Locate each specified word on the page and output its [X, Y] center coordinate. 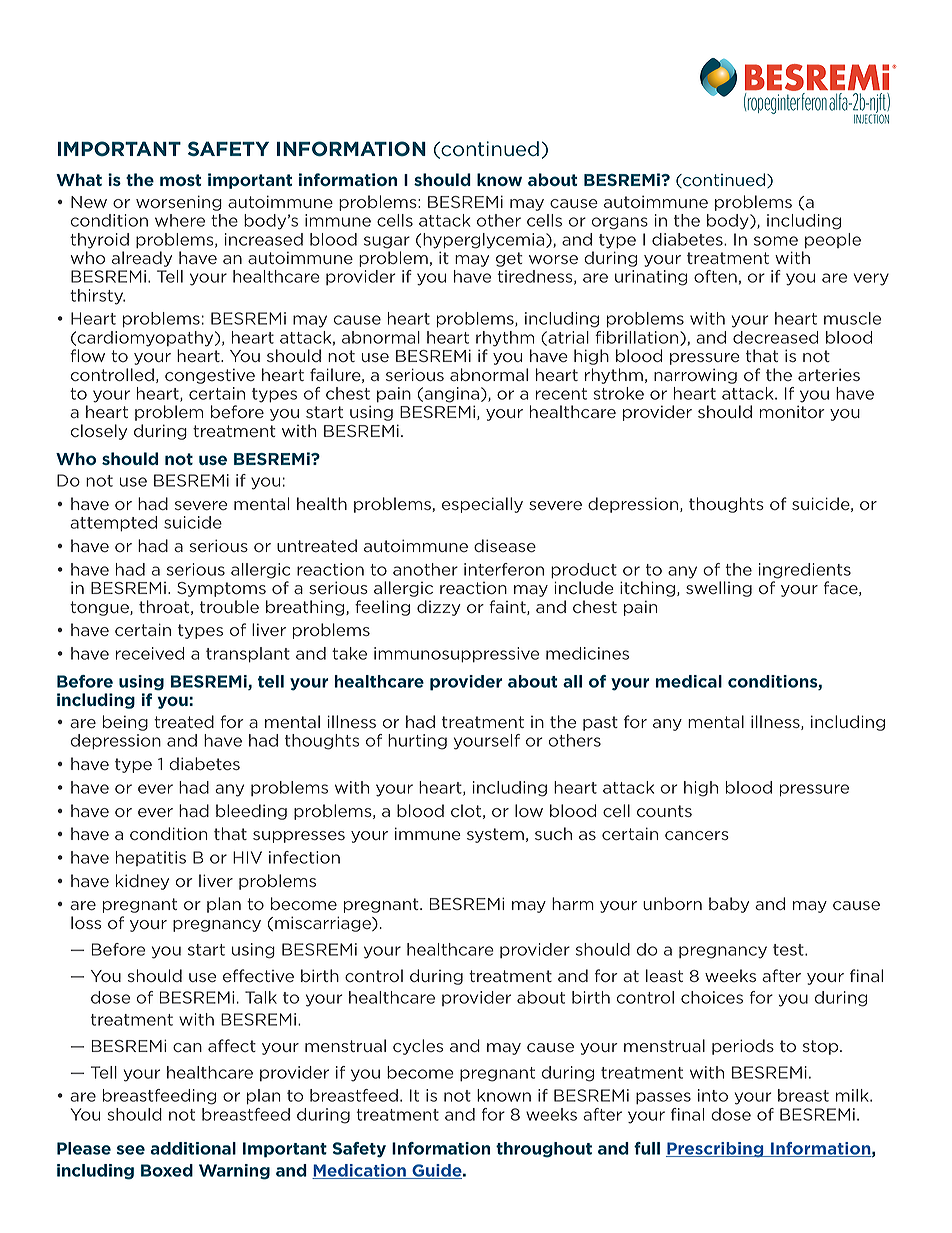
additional [193, 1148]
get [509, 259]
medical [688, 681]
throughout [544, 1150]
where [180, 220]
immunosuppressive [456, 655]
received [150, 653]
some [776, 241]
